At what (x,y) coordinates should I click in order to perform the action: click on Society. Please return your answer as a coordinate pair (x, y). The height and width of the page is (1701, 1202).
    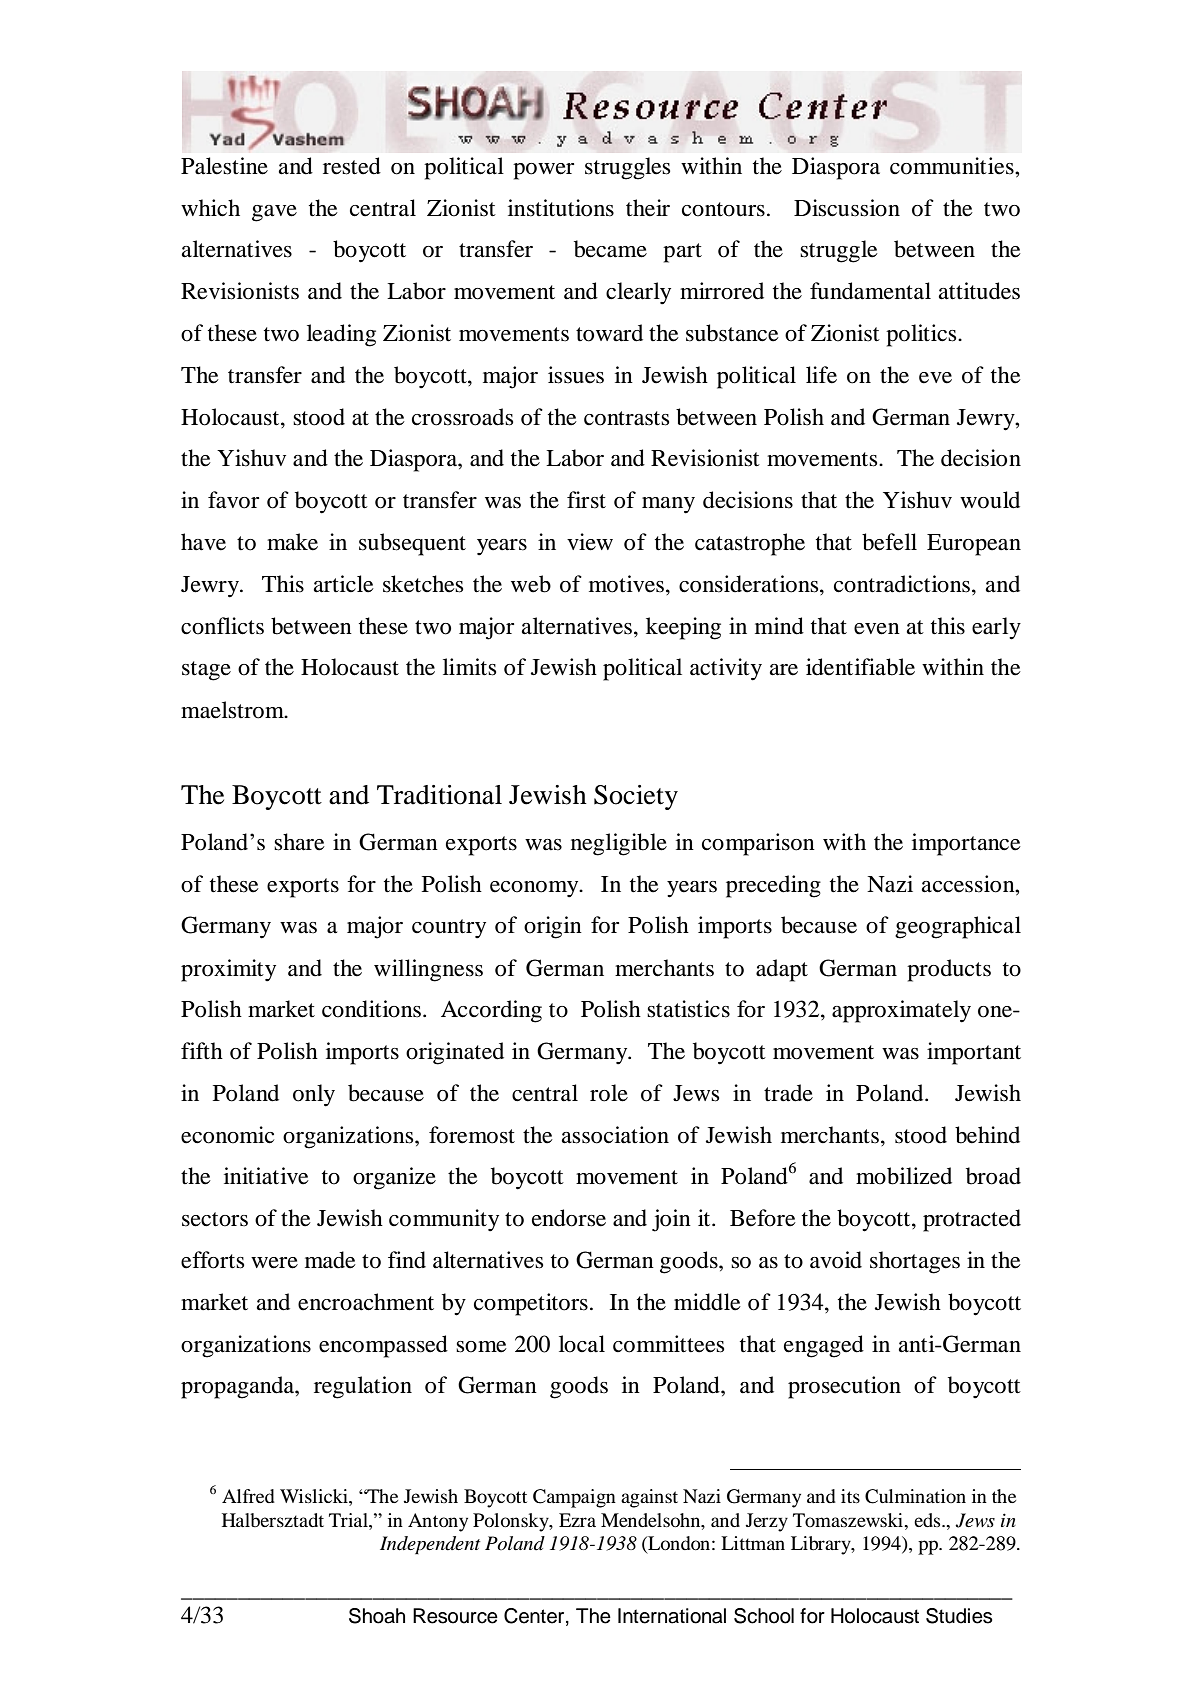
    Looking at the image, I should click on (636, 797).
